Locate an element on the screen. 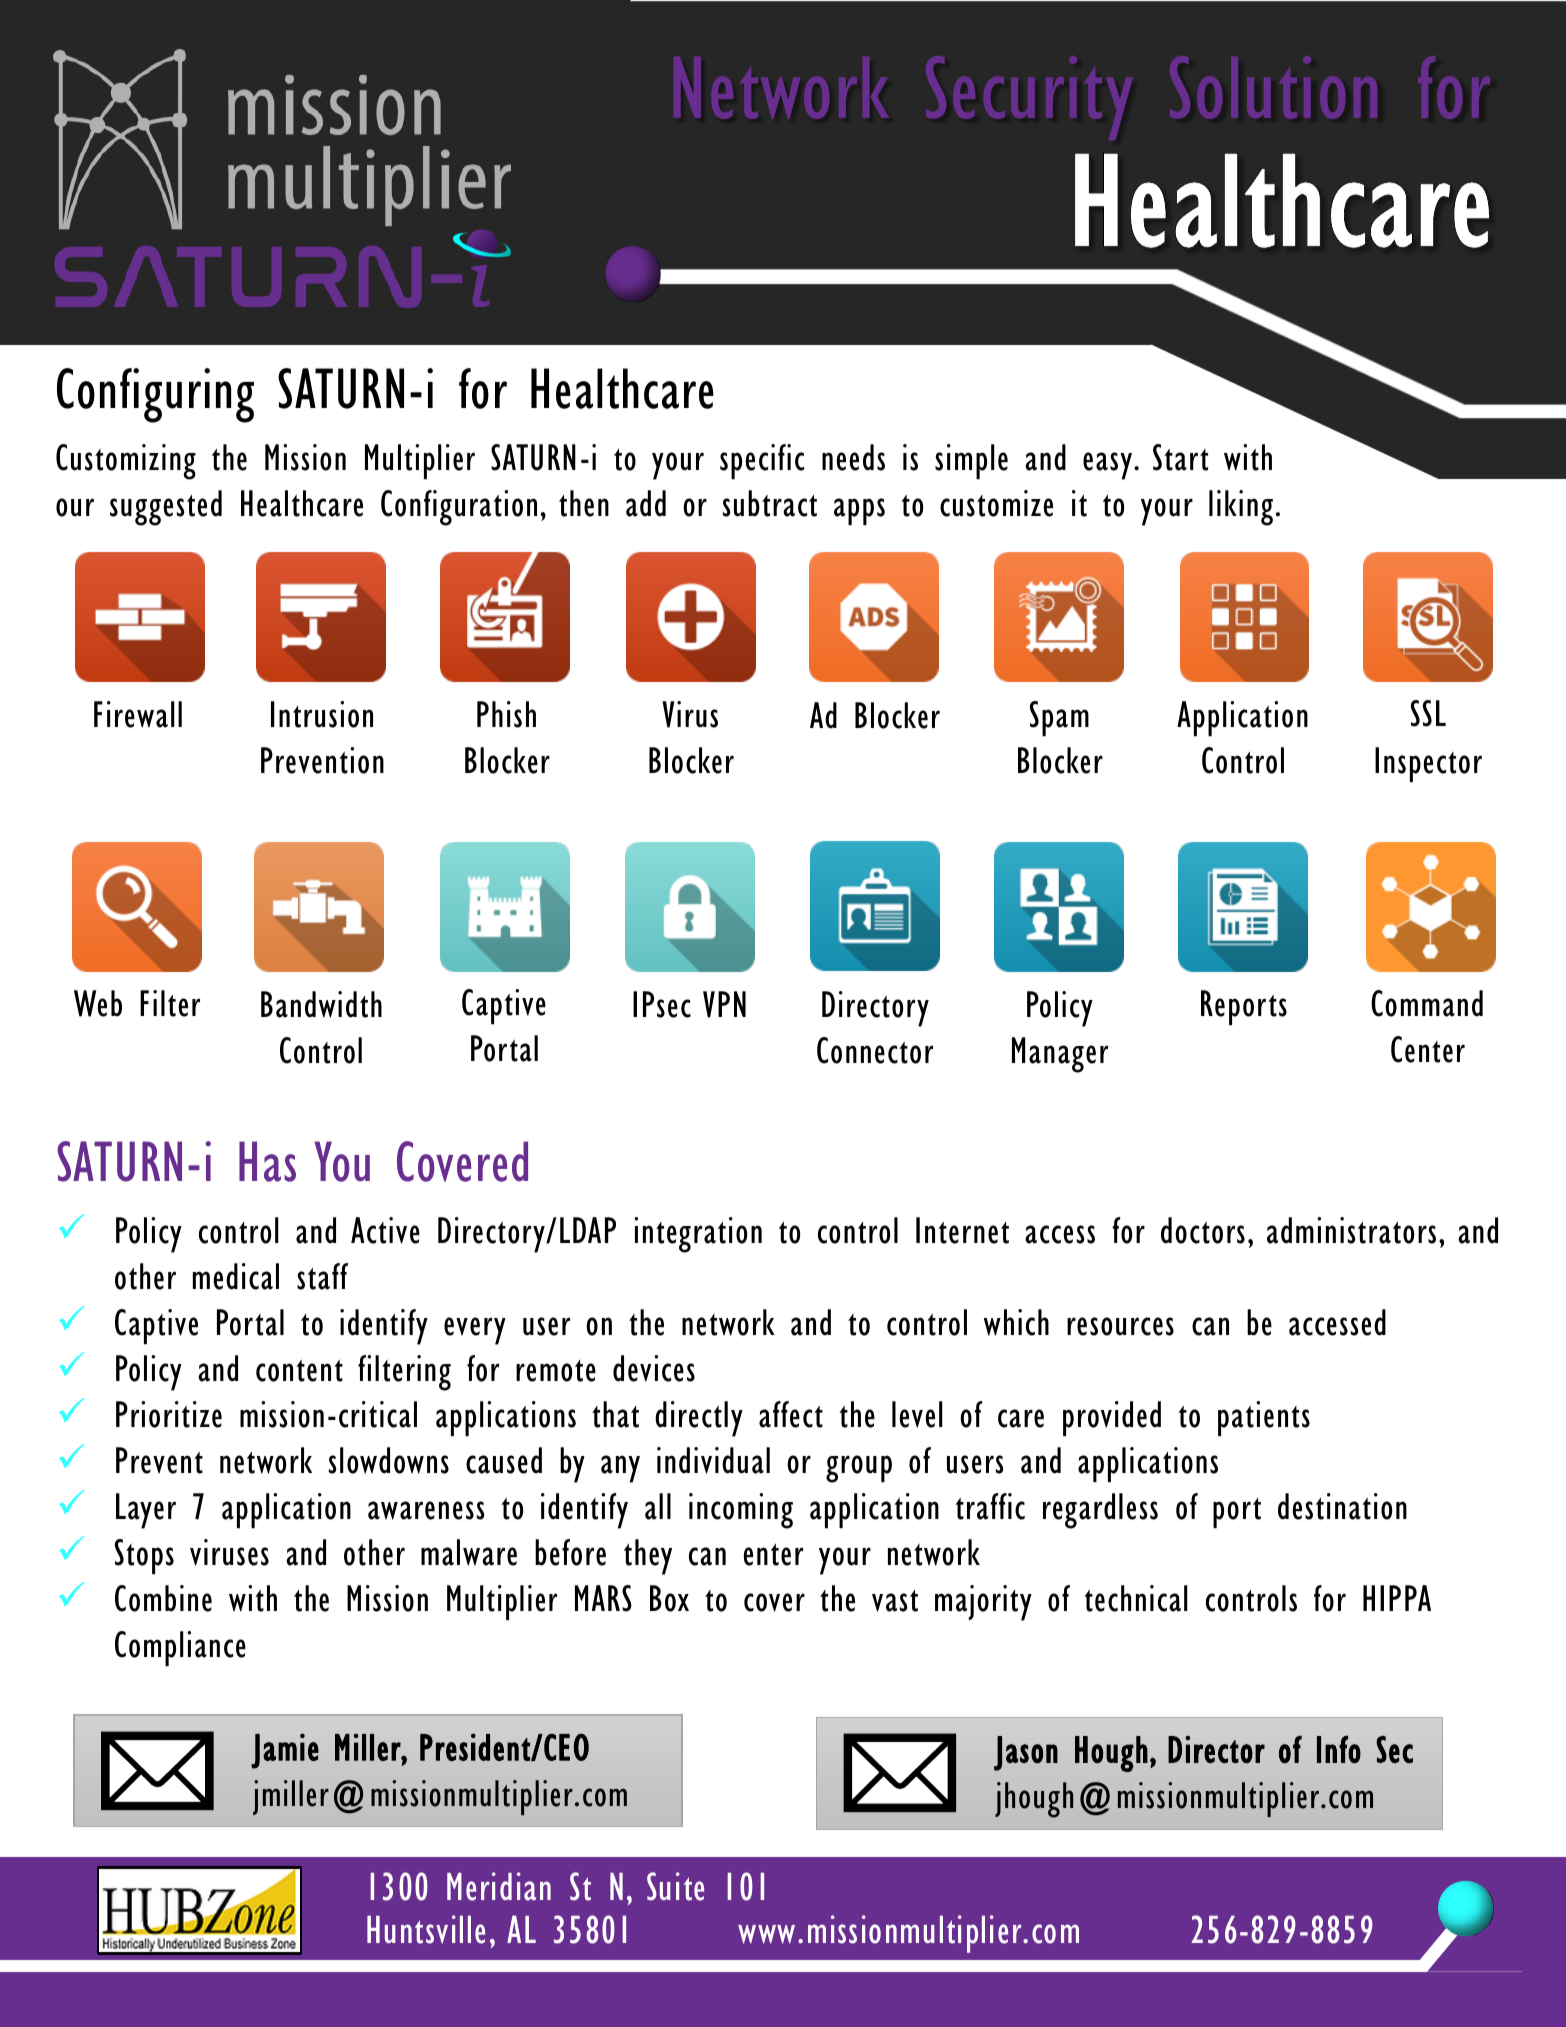  Configuring is located at coordinates (155, 395).
